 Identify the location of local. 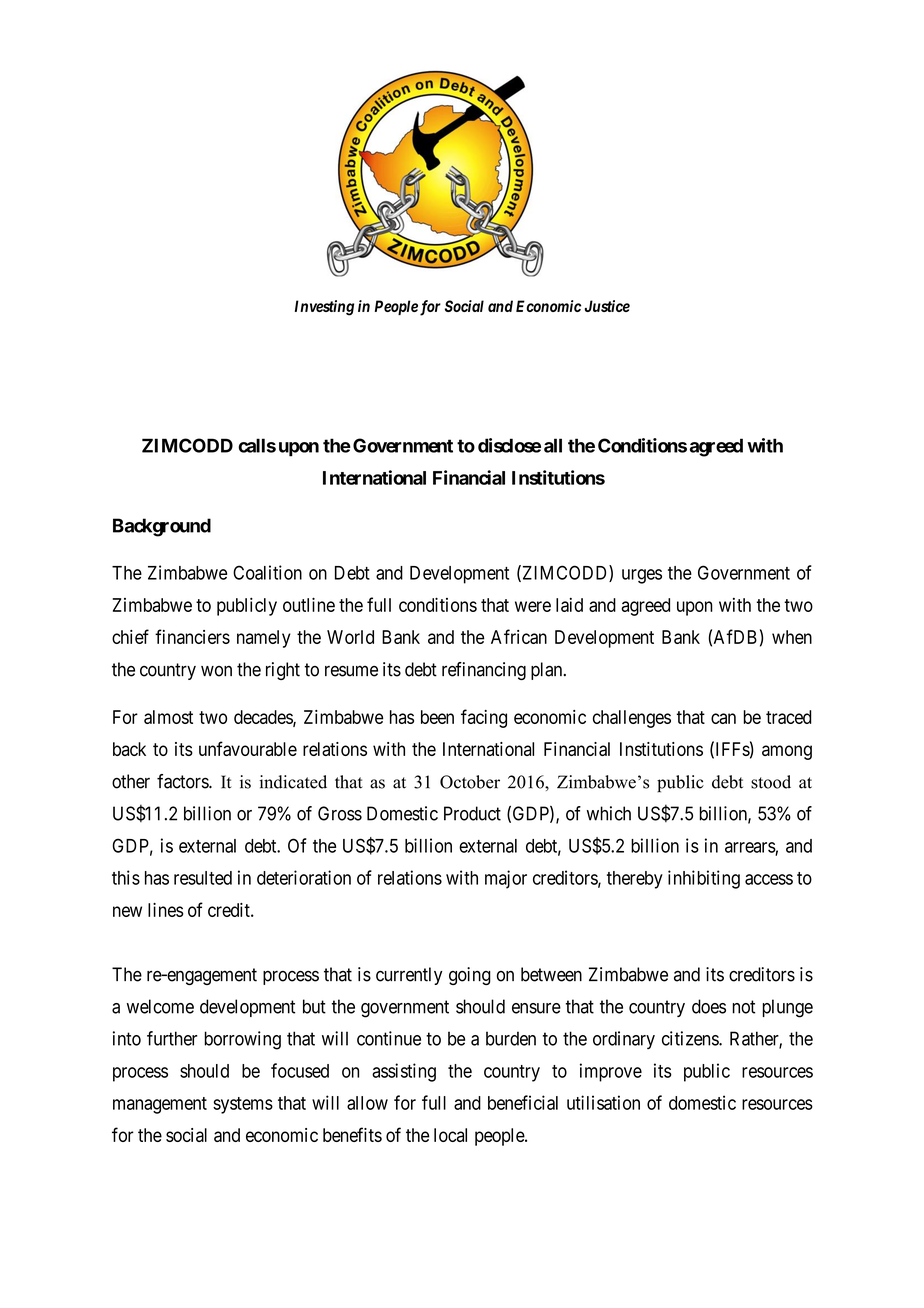
(450, 1135).
